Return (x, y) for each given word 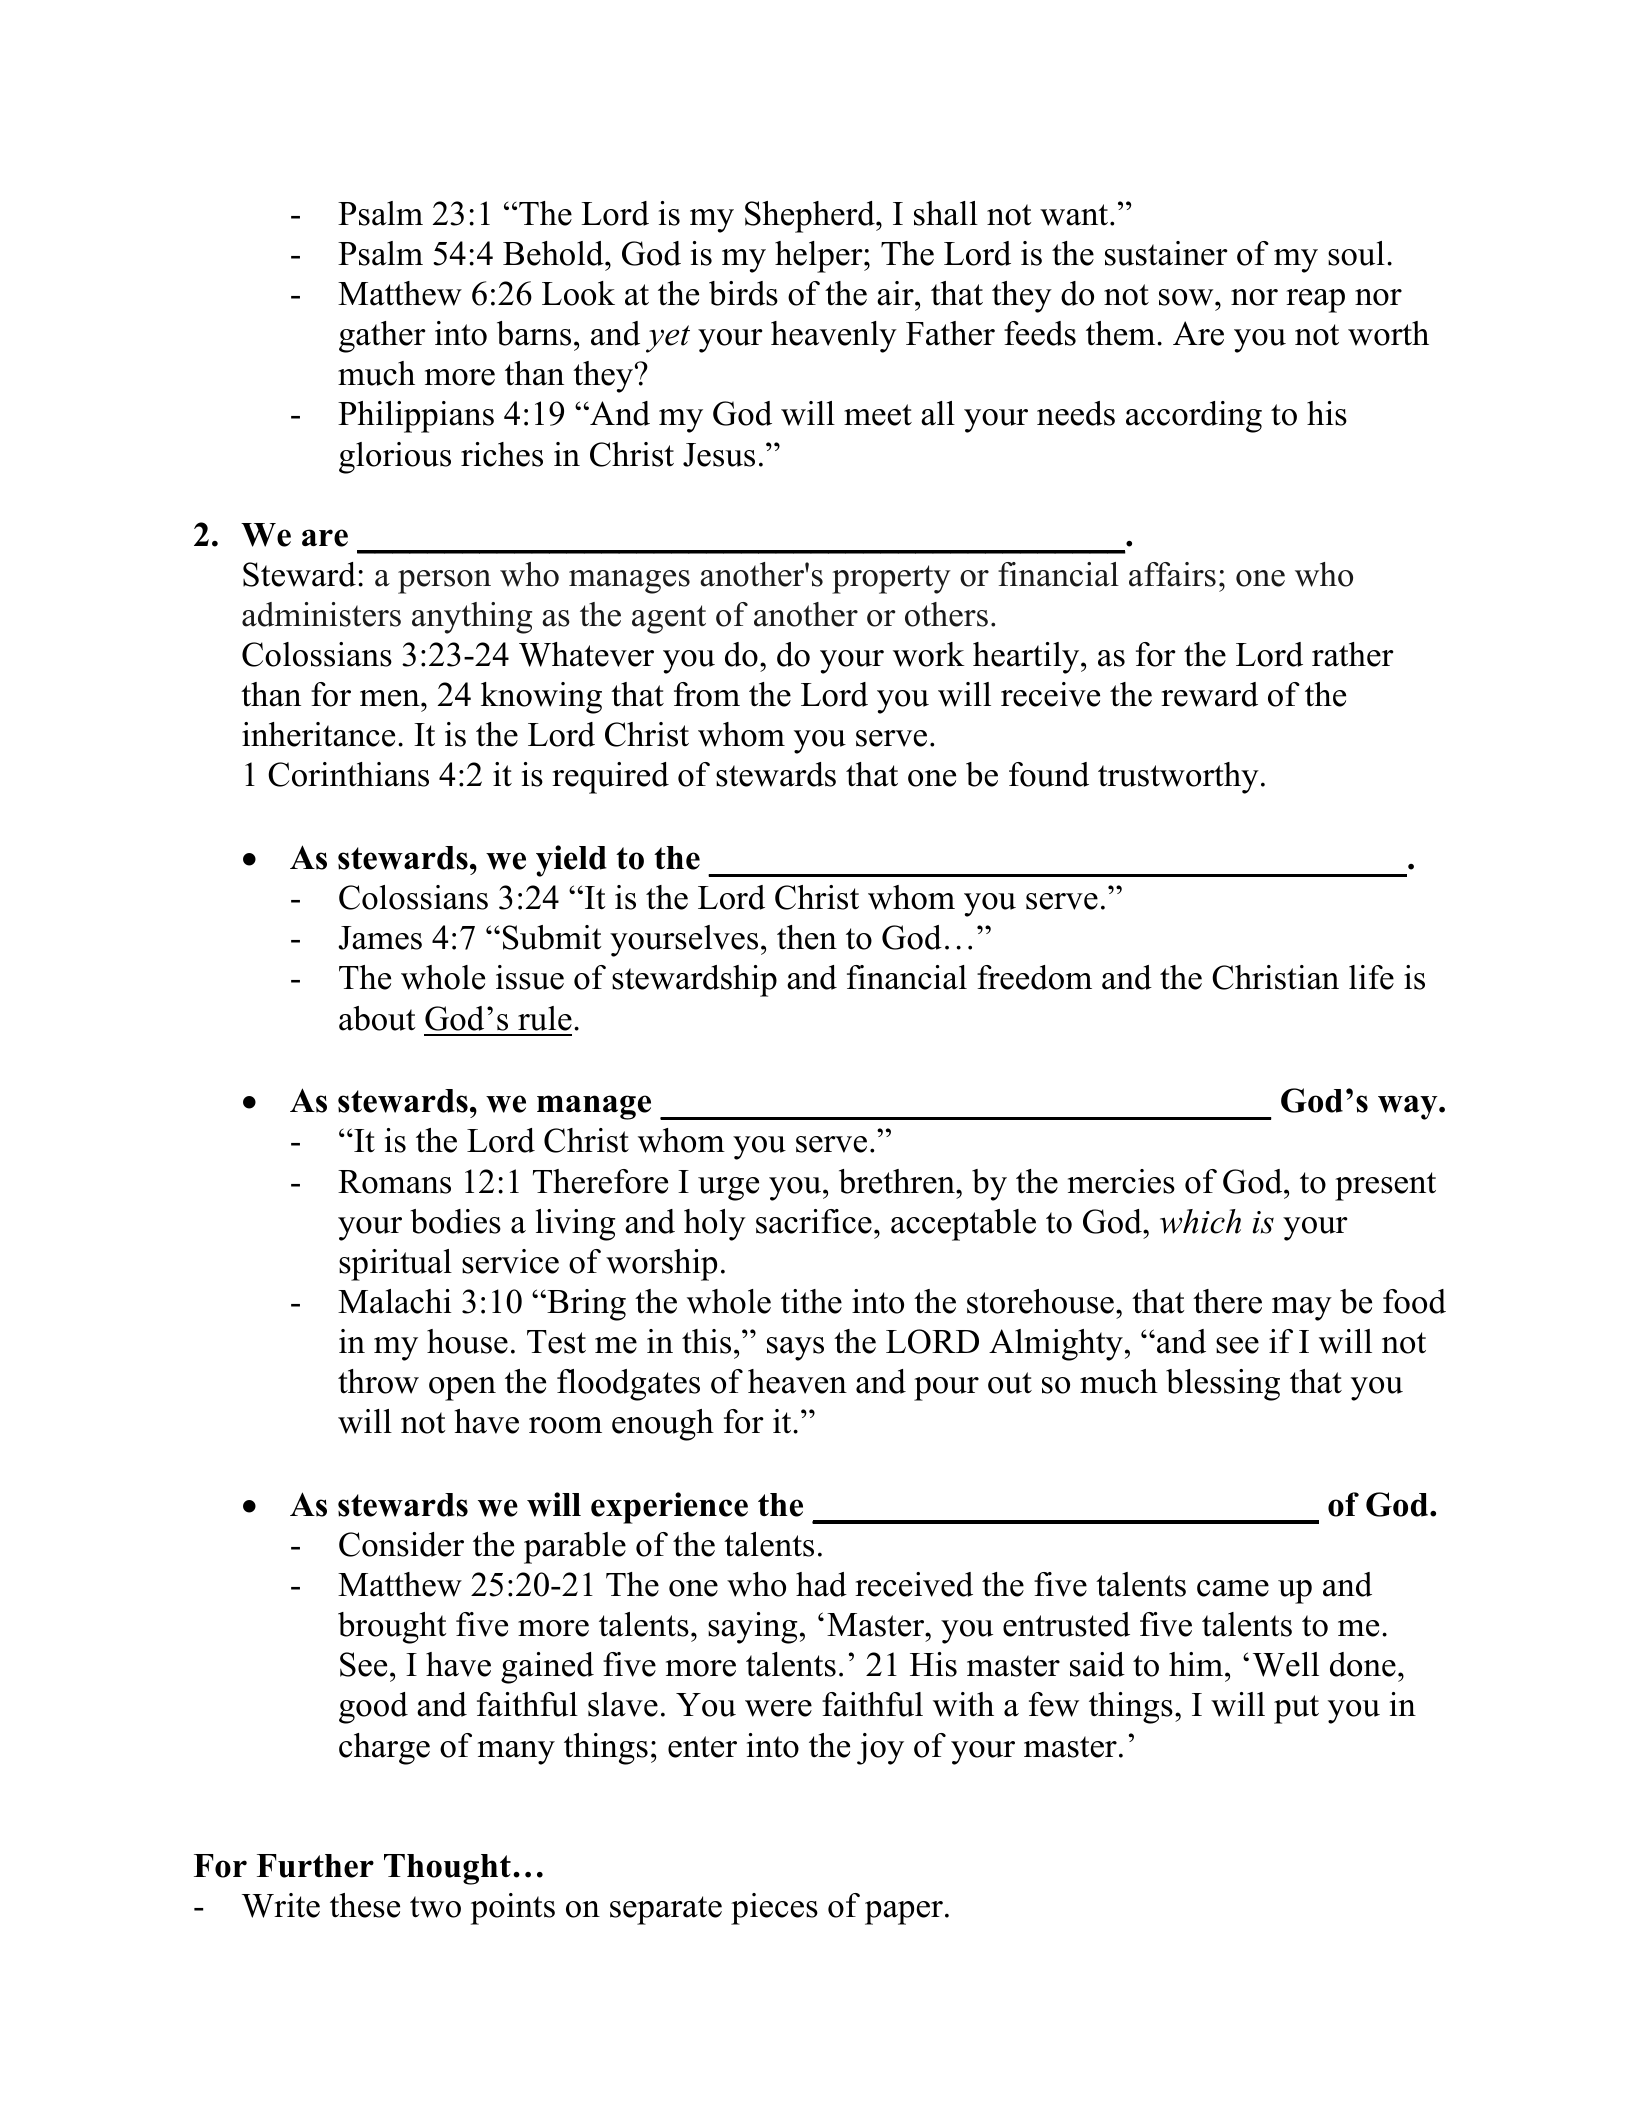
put (1296, 1709)
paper (904, 1913)
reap (1315, 301)
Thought (447, 1869)
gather (382, 337)
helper (820, 257)
